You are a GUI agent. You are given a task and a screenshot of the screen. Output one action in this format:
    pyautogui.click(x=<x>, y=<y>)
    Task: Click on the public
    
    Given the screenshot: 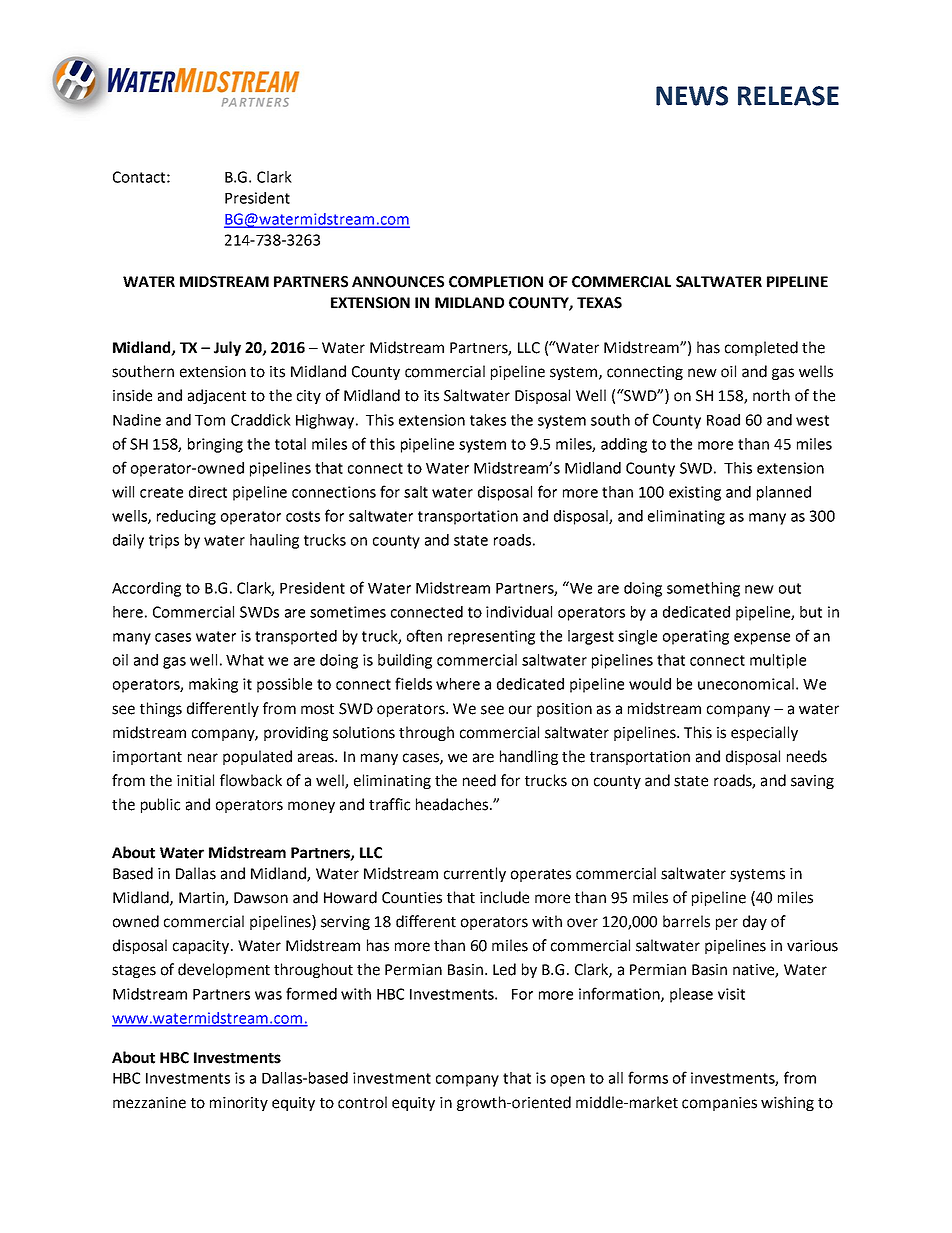 What is the action you would take?
    pyautogui.click(x=160, y=805)
